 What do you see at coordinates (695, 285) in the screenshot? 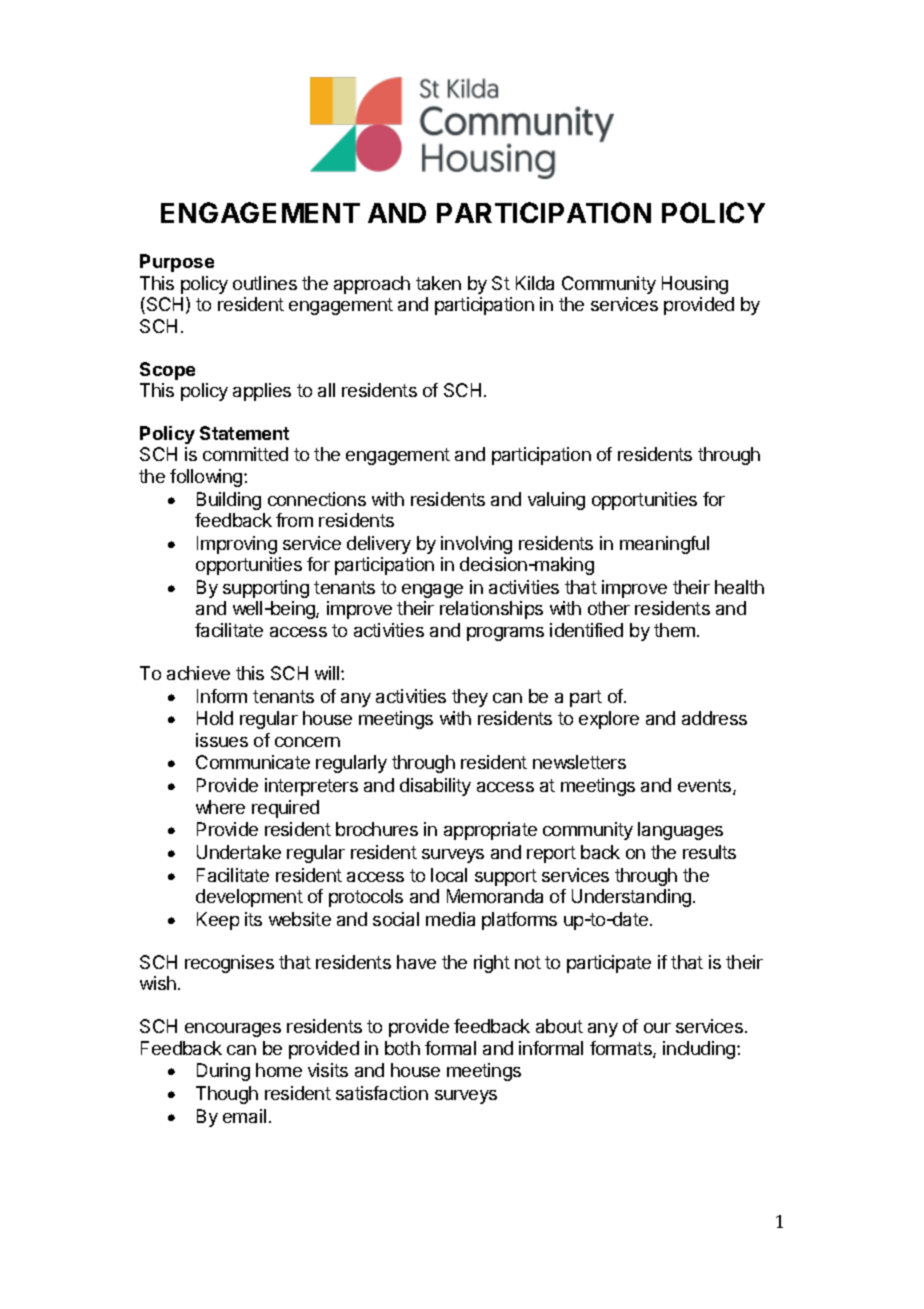
I see `Housing` at bounding box center [695, 285].
